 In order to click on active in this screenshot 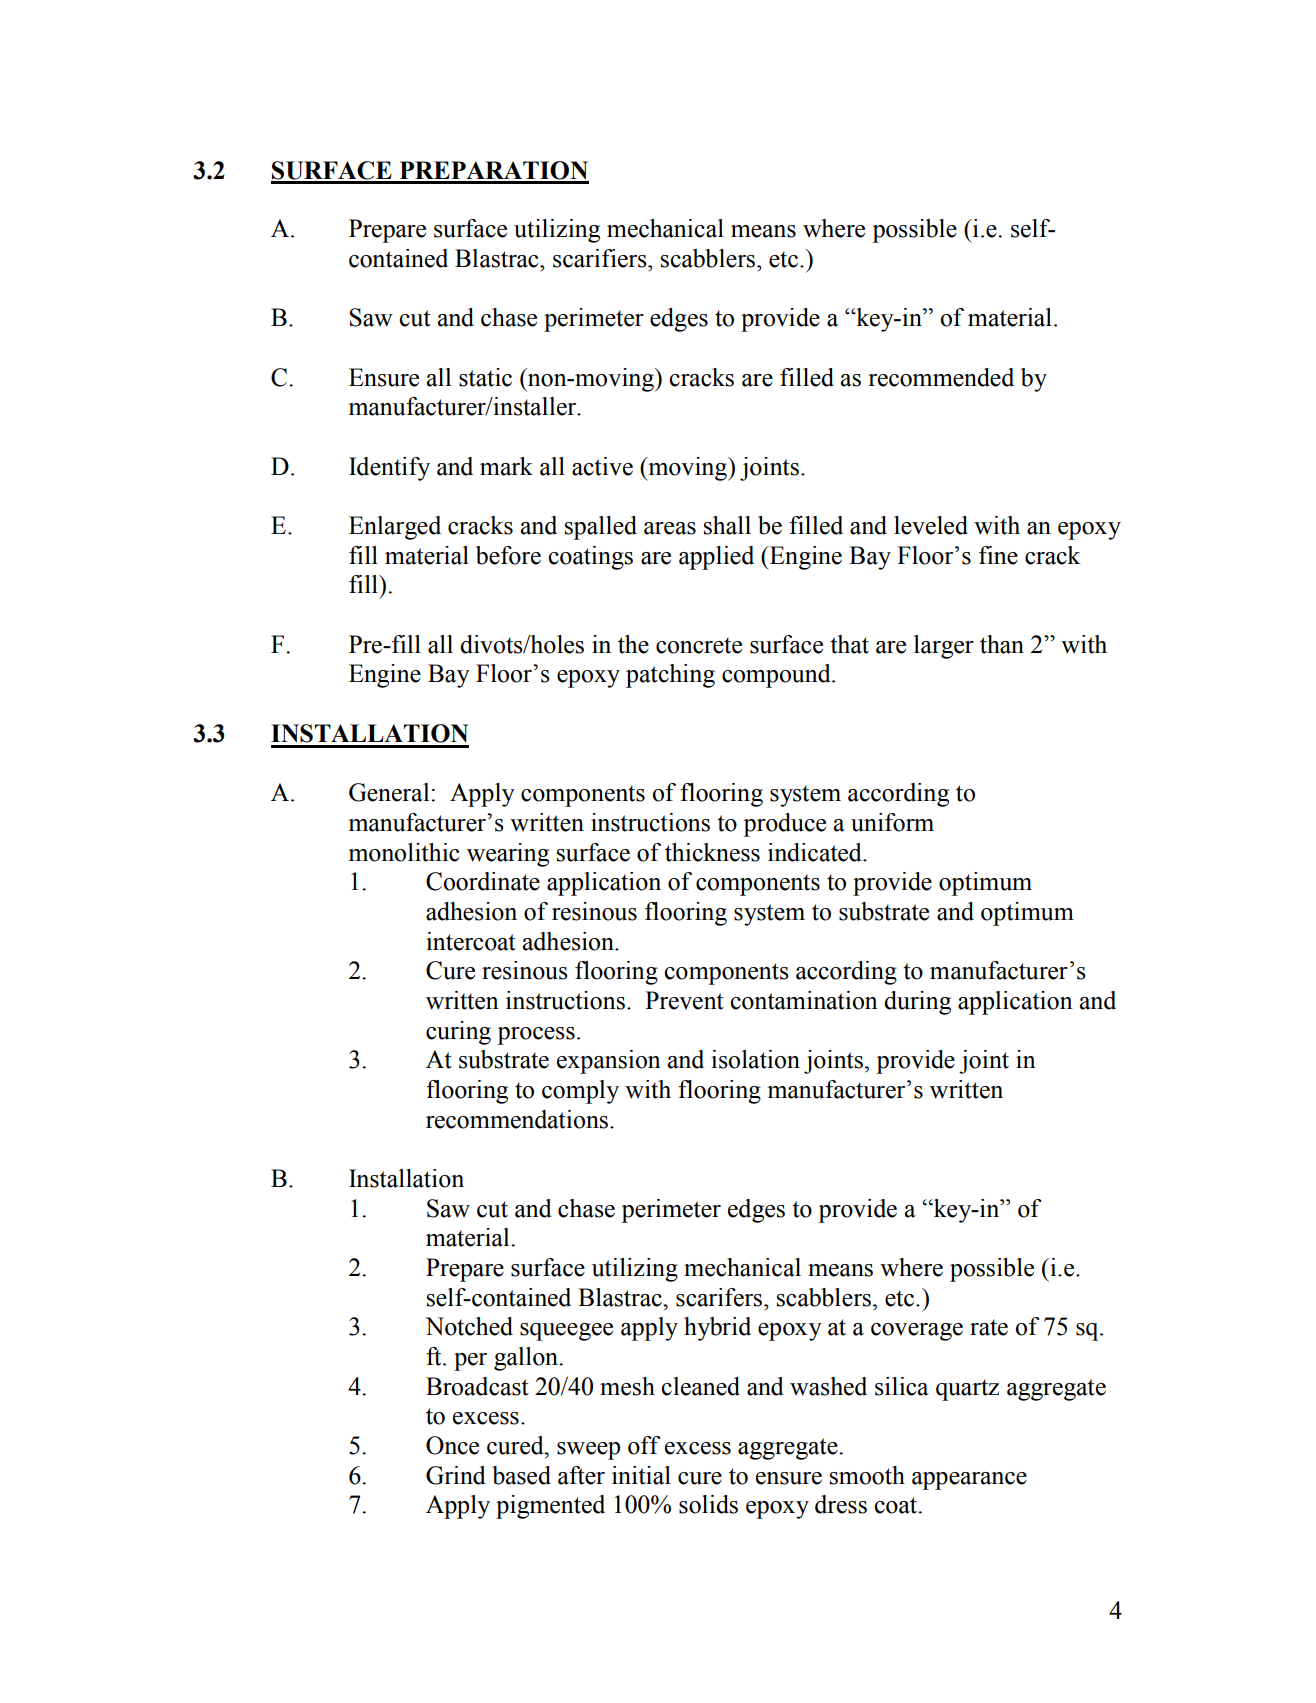, I will do `click(602, 466)`.
